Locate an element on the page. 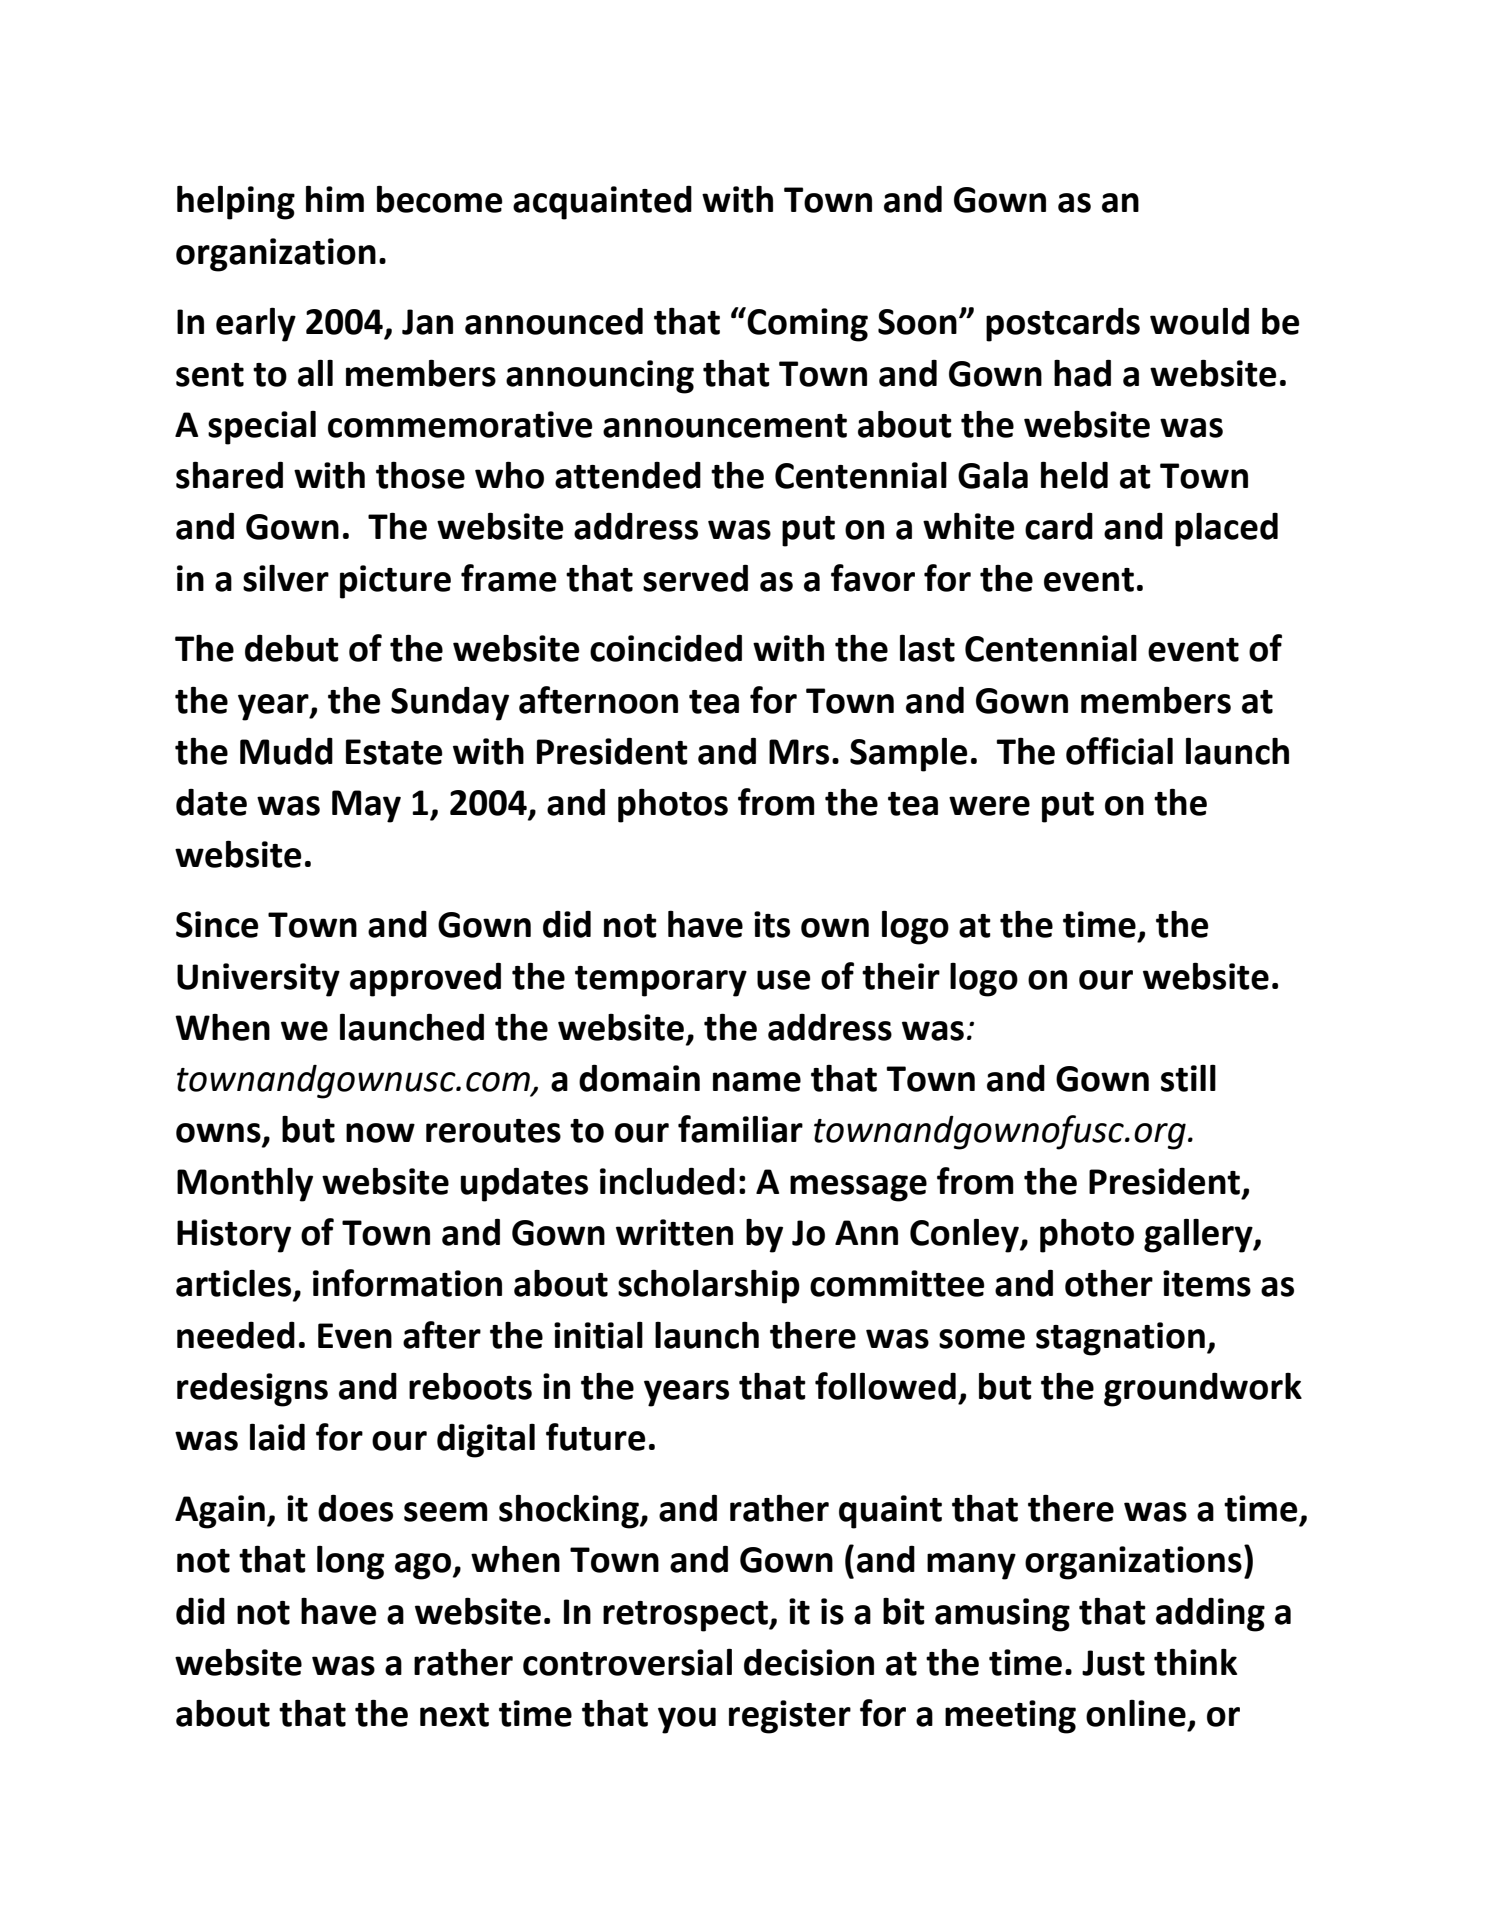 The width and height of the document is (1489, 1927). stagnation is located at coordinates (1120, 1339).
